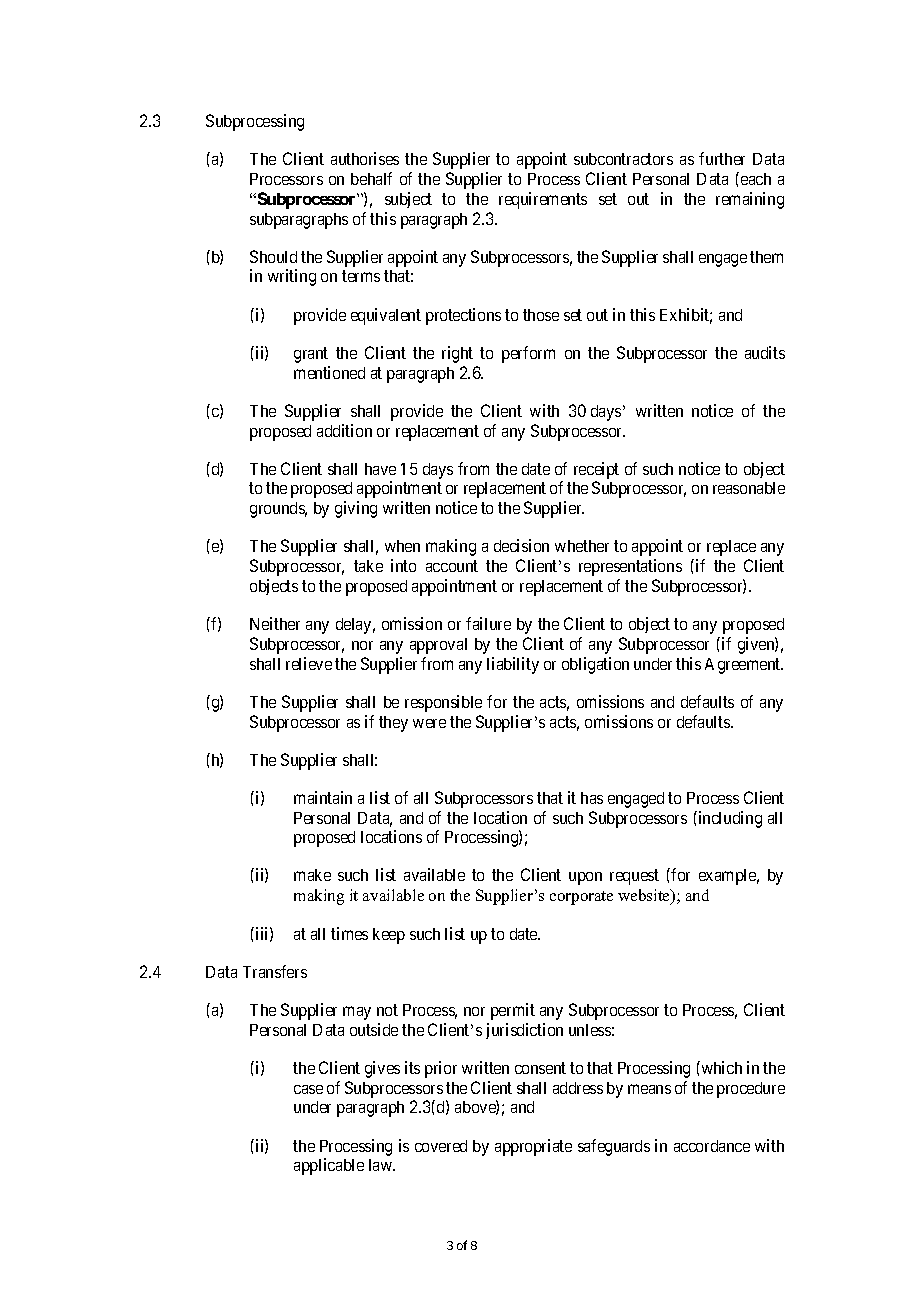 The width and height of the screenshot is (924, 1308). What do you see at coordinates (533, 1147) in the screenshot?
I see `appropriate` at bounding box center [533, 1147].
